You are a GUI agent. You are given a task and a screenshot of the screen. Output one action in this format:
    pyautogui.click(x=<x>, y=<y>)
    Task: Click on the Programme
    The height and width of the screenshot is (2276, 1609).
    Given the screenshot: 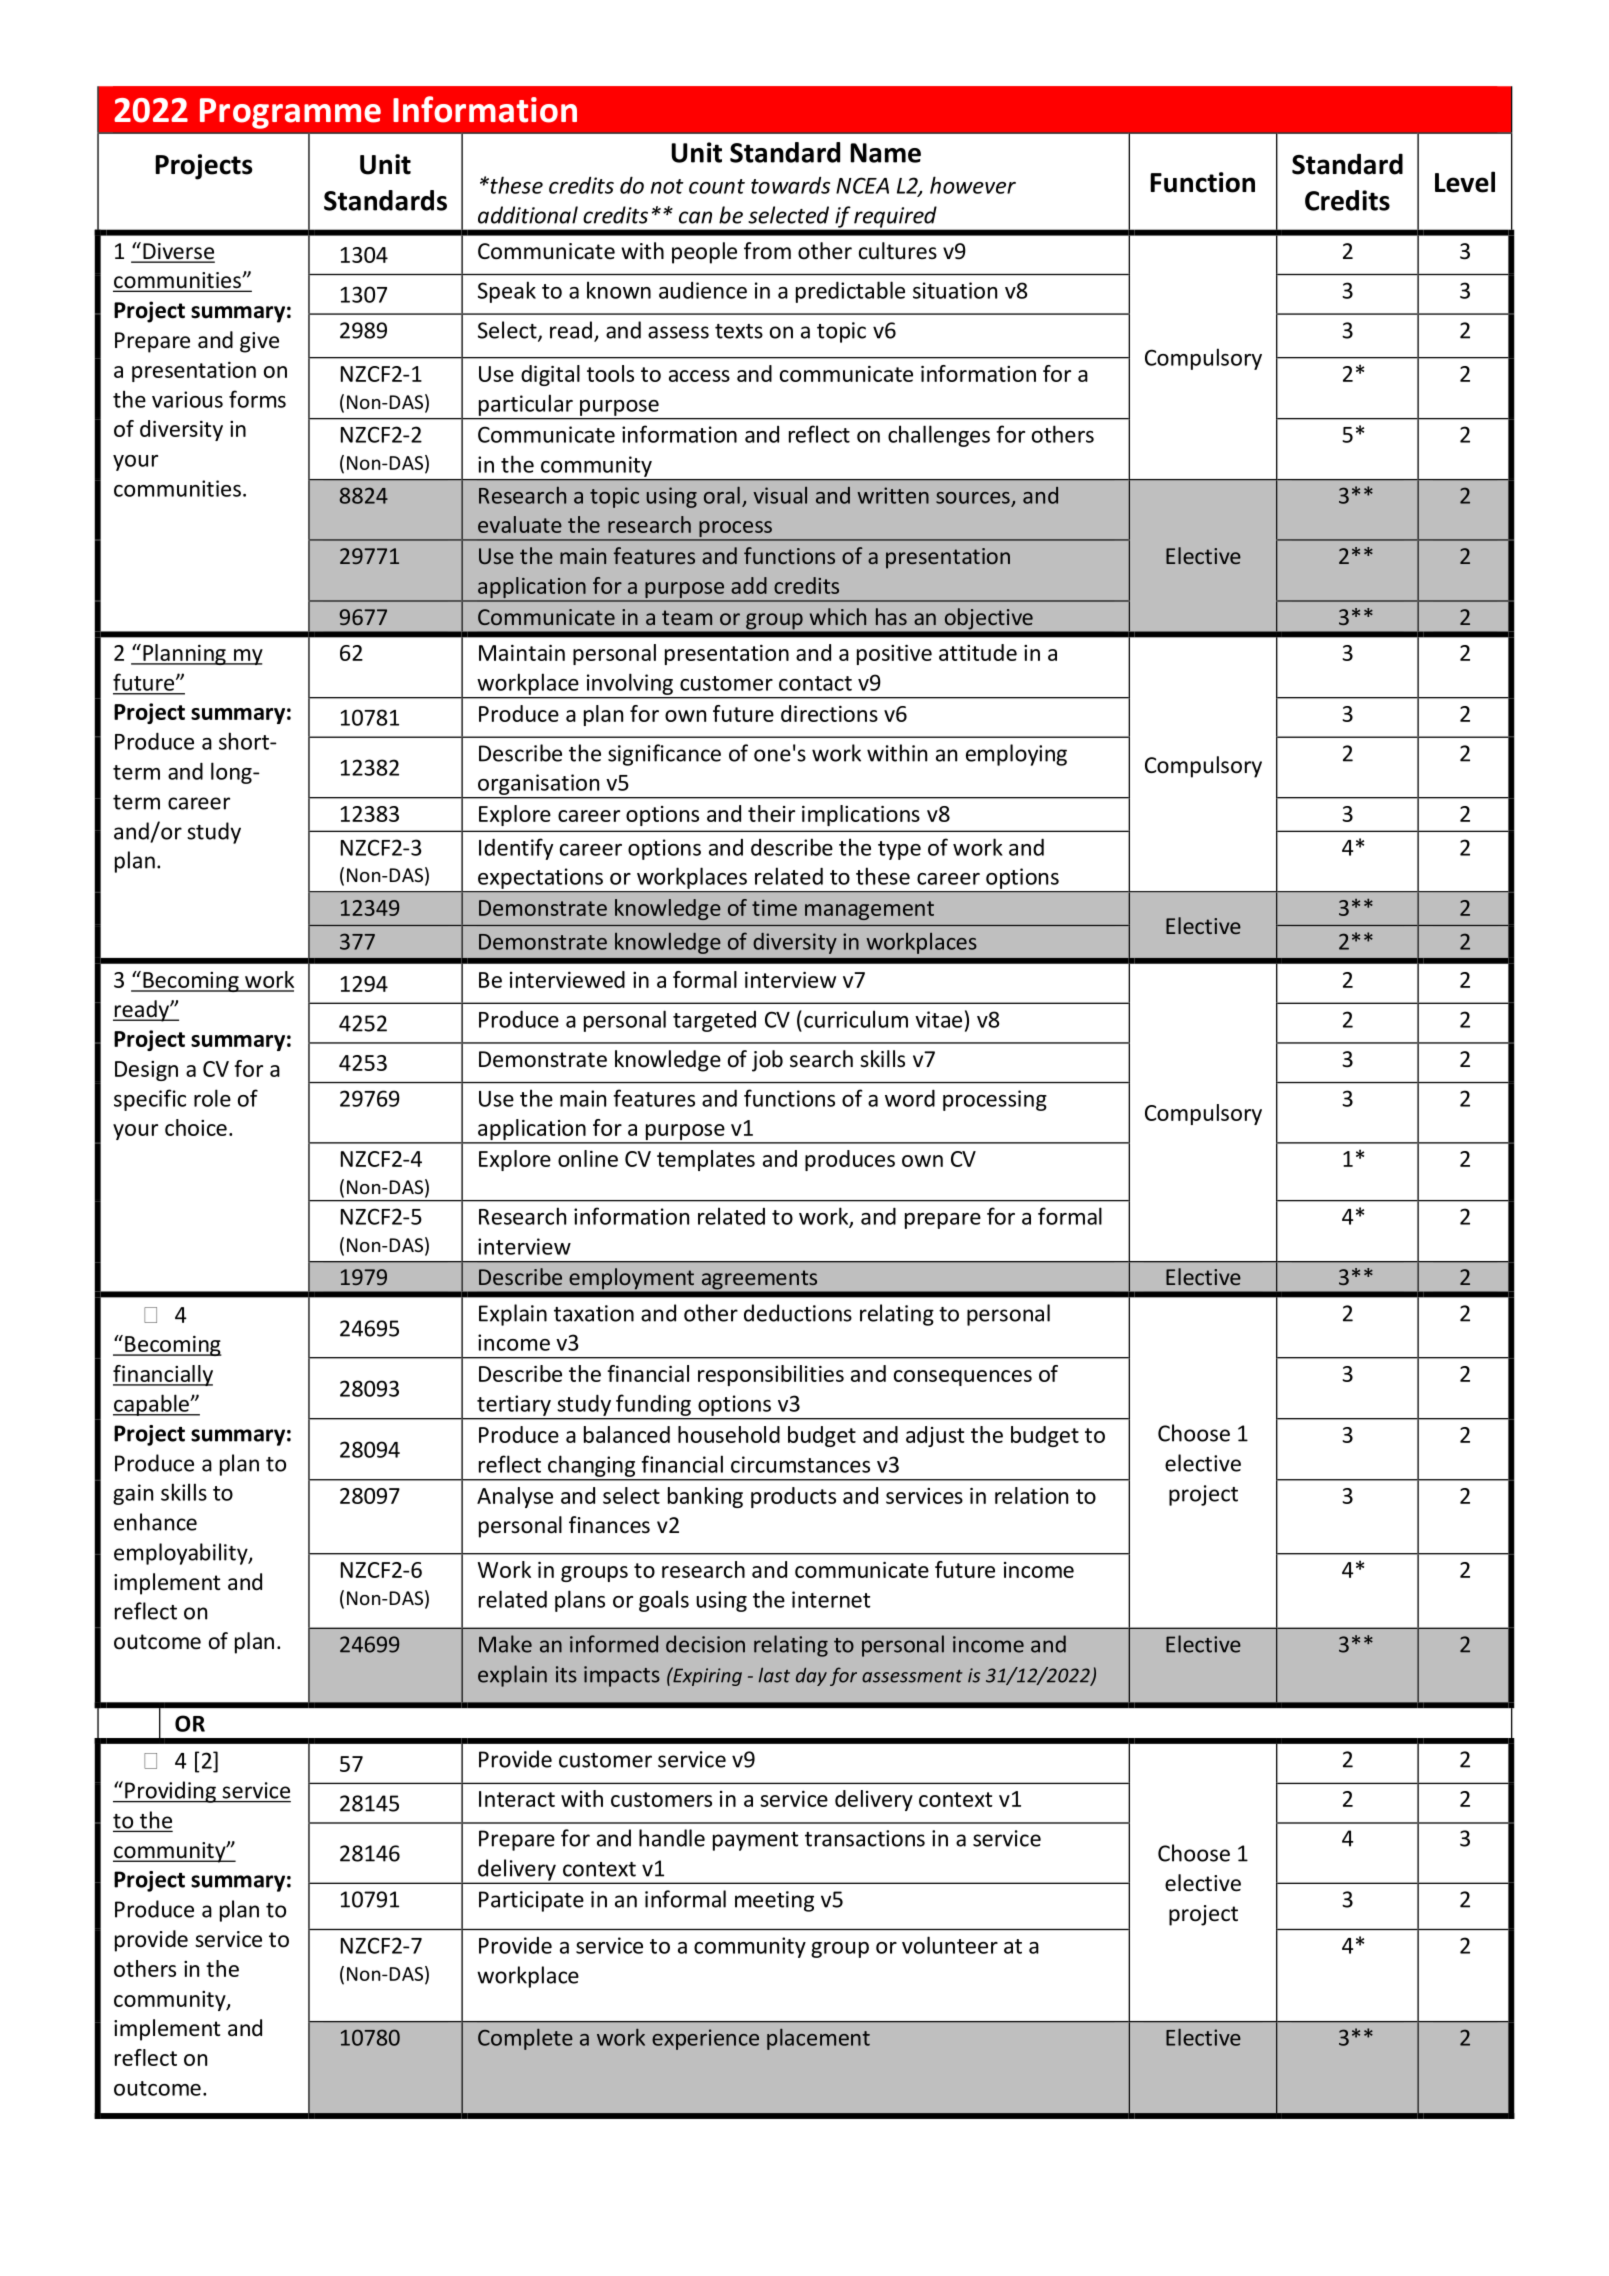 What is the action you would take?
    pyautogui.click(x=290, y=113)
